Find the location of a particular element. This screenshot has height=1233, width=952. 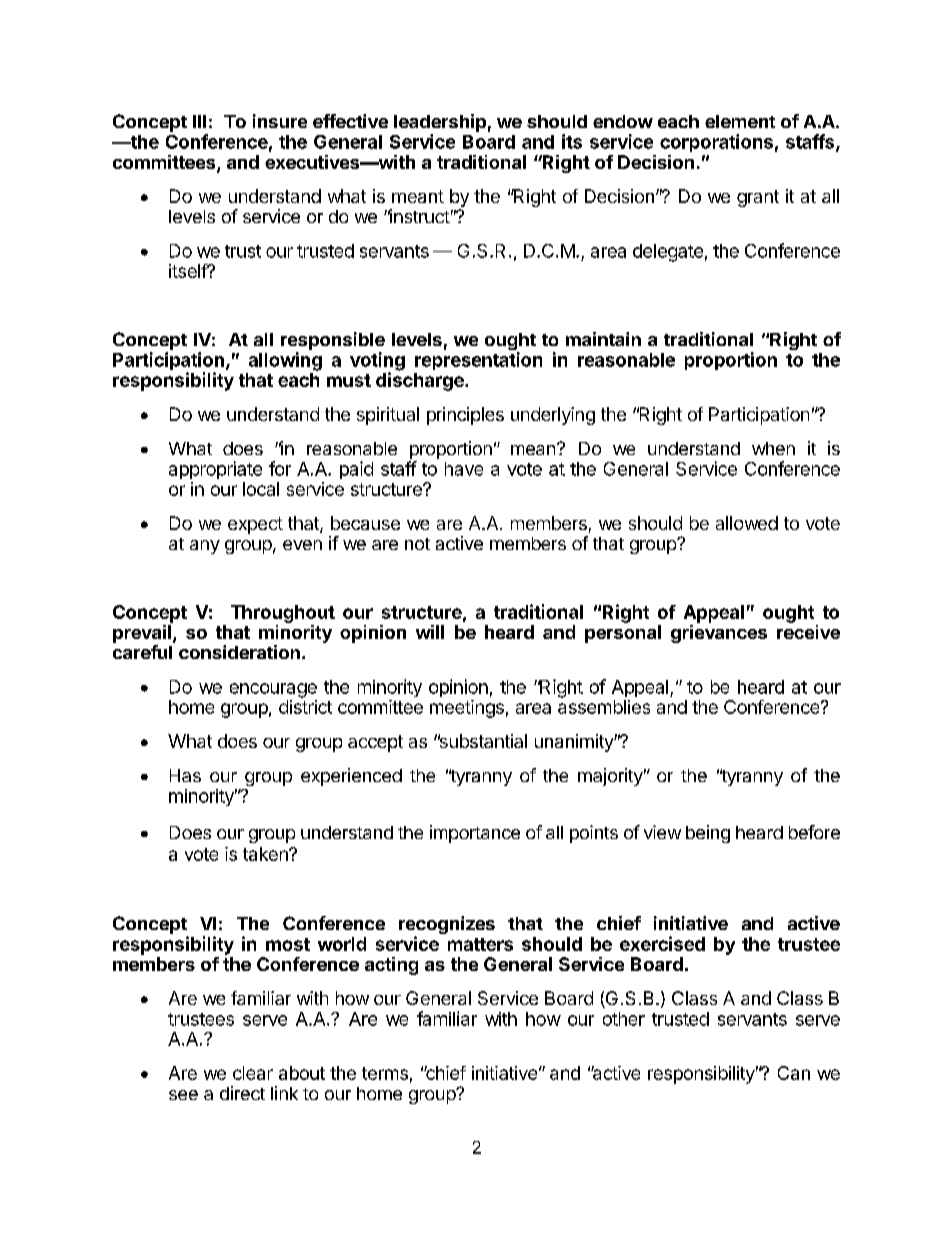

grievances is located at coordinates (719, 634).
